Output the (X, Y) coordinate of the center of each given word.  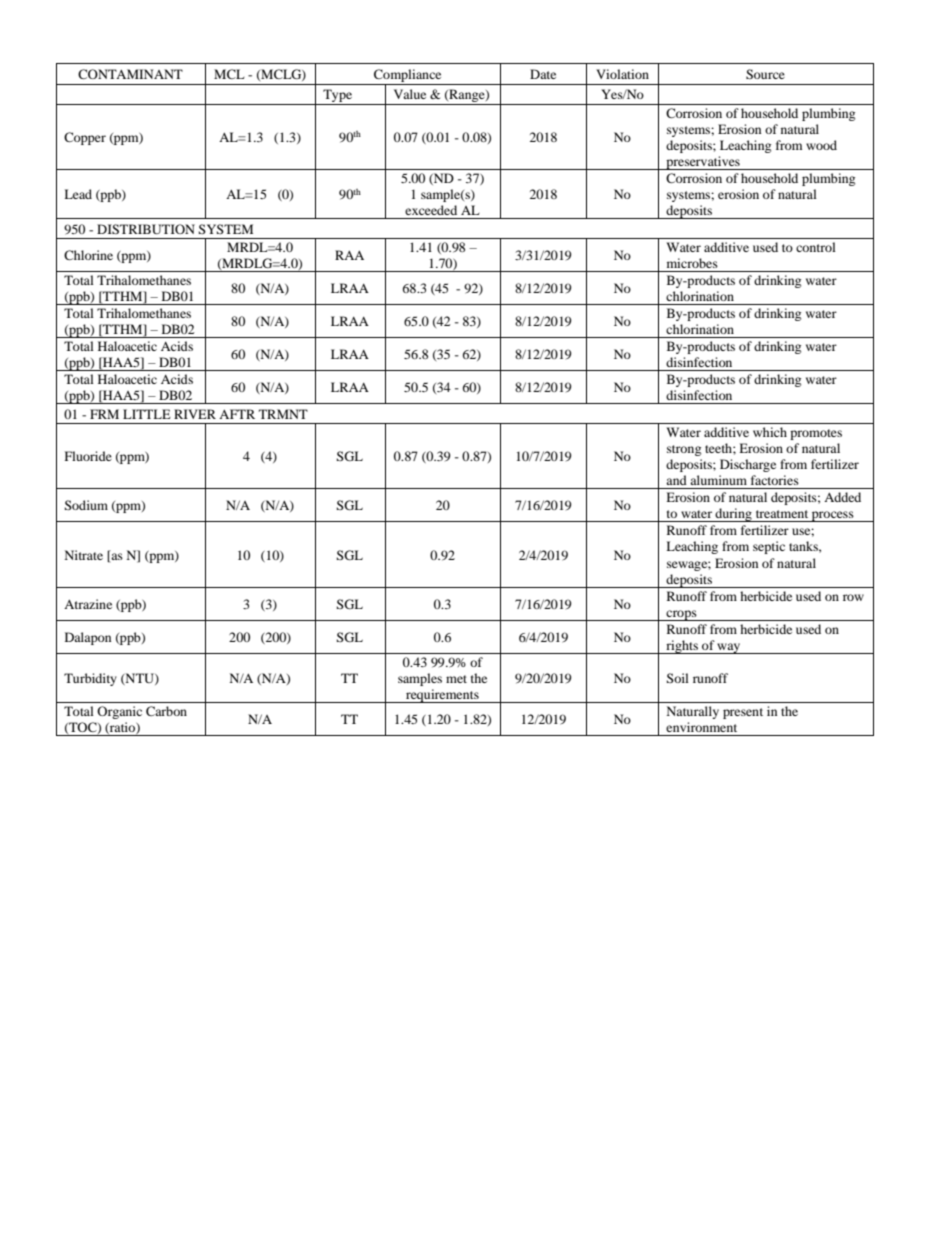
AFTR (237, 414)
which (770, 432)
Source (765, 74)
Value (410, 94)
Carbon (166, 711)
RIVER (195, 414)
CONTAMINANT (130, 74)
